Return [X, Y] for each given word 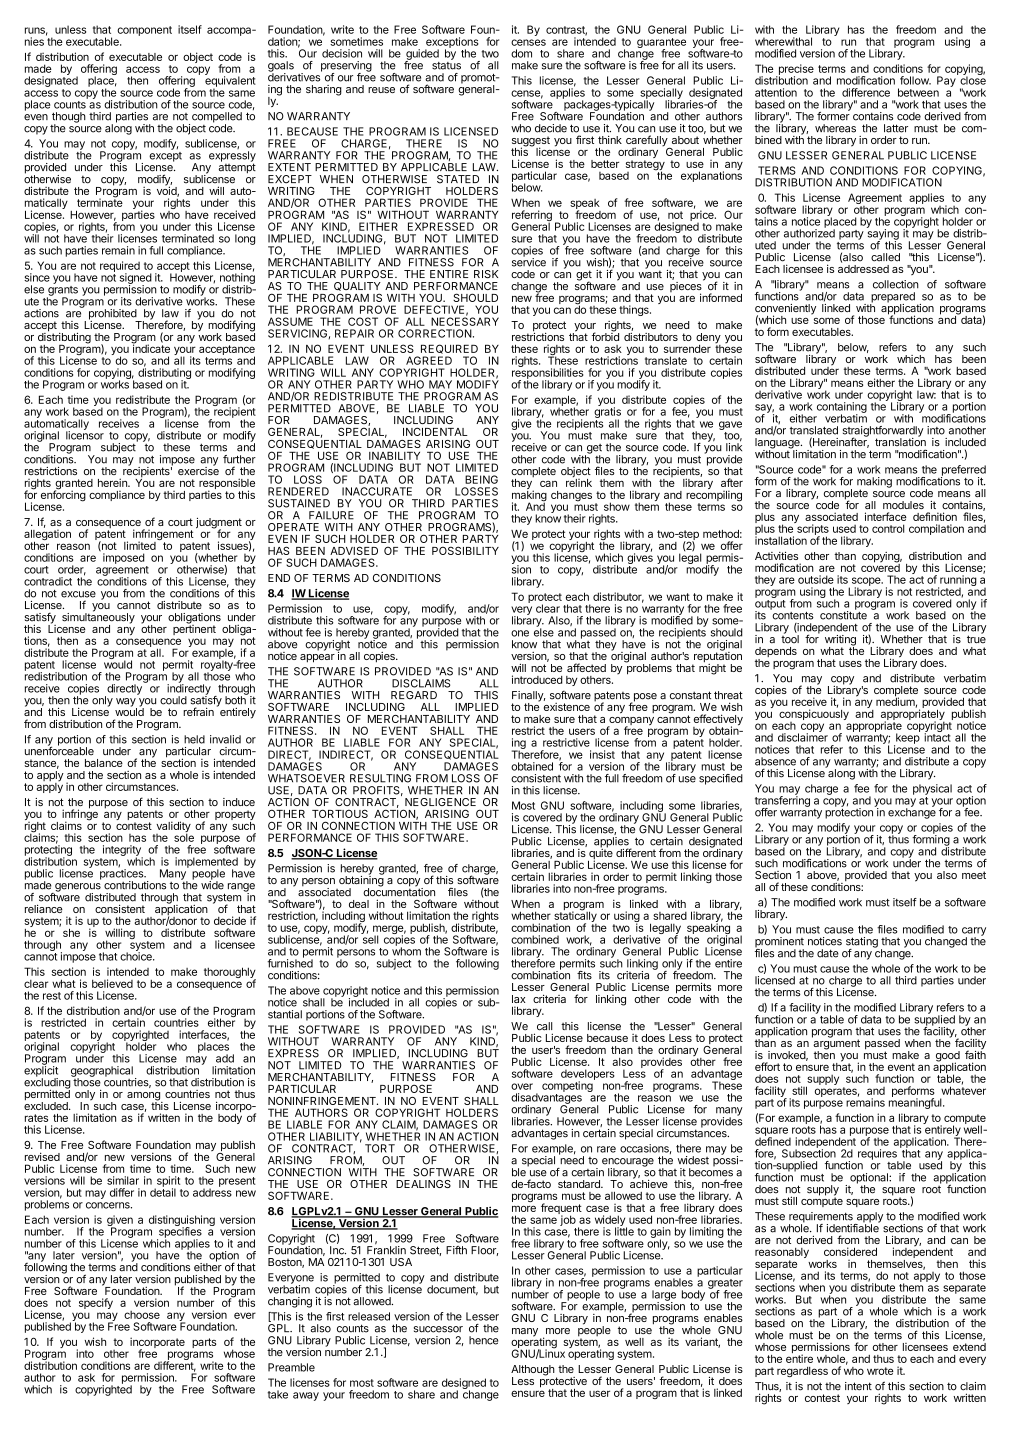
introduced [537, 679]
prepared [892, 298]
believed [112, 983]
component [144, 31]
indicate [150, 347]
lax [519, 999]
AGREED [429, 360]
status [446, 64]
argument [836, 1044]
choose [142, 1315]
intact [937, 736]
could [173, 700]
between [918, 92]
